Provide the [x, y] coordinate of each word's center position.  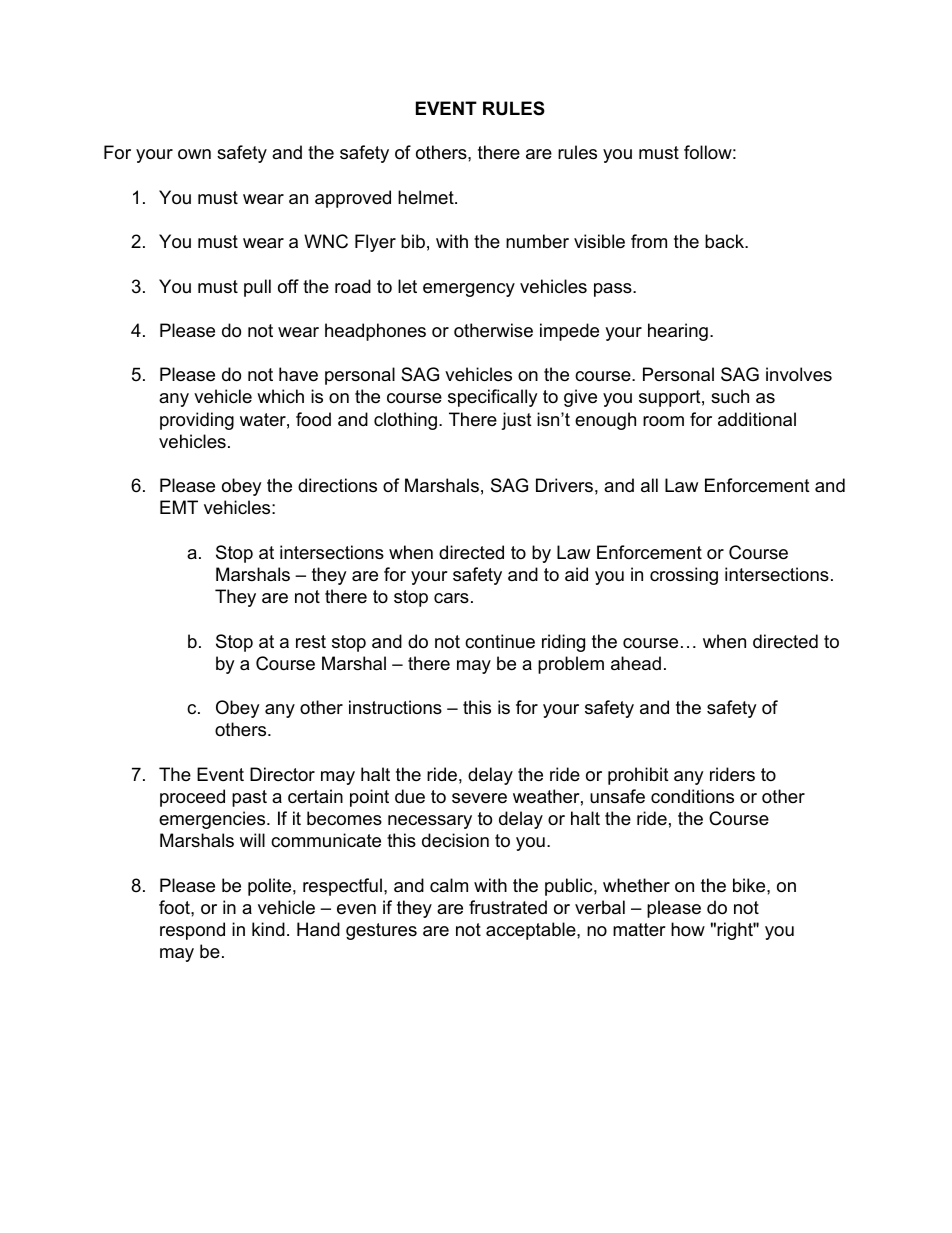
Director [282, 774]
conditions [692, 796]
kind [268, 929]
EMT [179, 507]
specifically [493, 398]
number [537, 241]
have [298, 374]
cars [451, 598]
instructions [395, 707]
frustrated [508, 907]
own [194, 154]
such [730, 396]
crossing [684, 576]
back [725, 241]
